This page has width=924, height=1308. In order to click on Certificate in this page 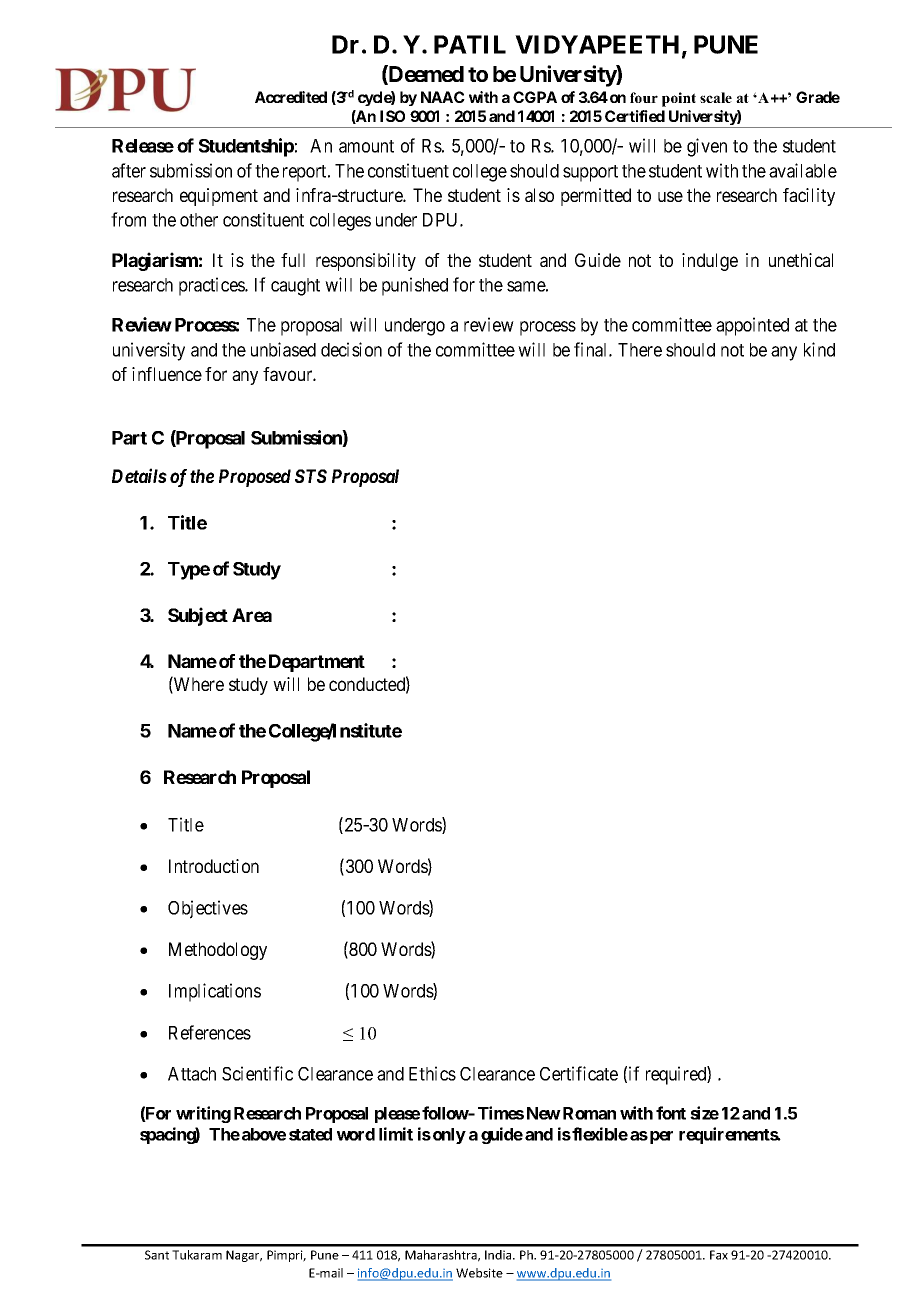, I will do `click(579, 1073)`.
